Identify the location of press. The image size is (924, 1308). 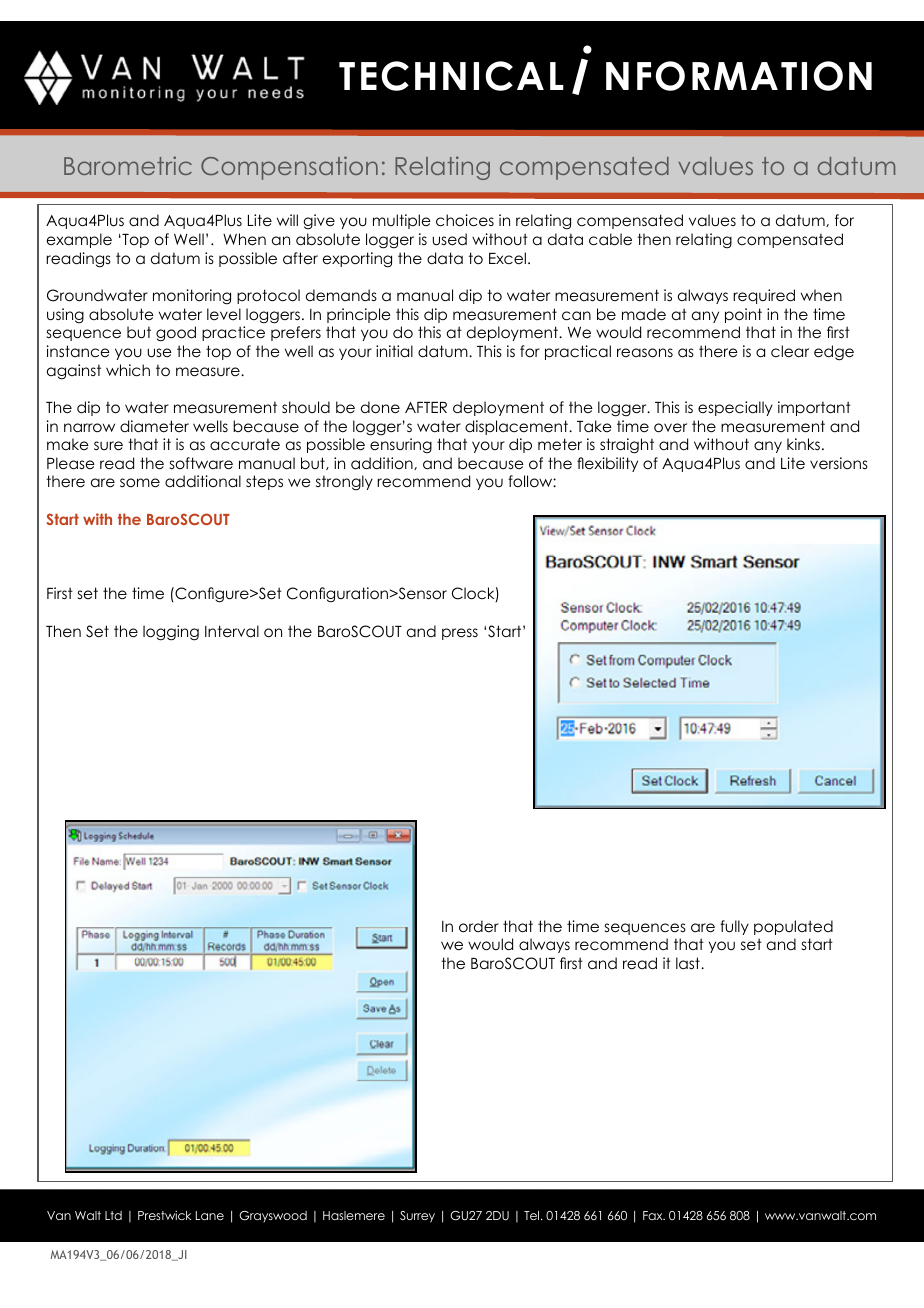
(460, 634).
